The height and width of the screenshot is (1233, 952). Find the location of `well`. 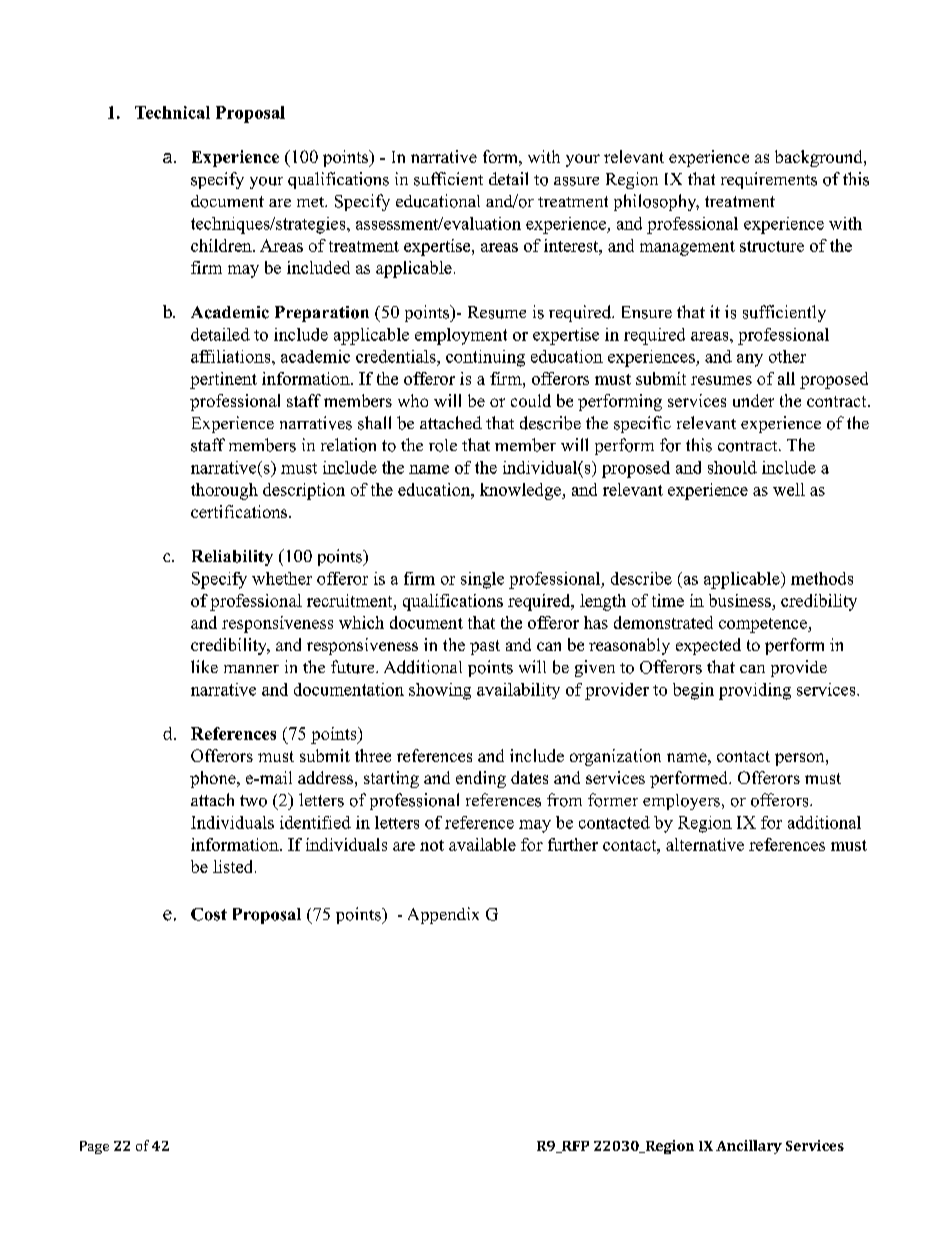

well is located at coordinates (789, 489).
